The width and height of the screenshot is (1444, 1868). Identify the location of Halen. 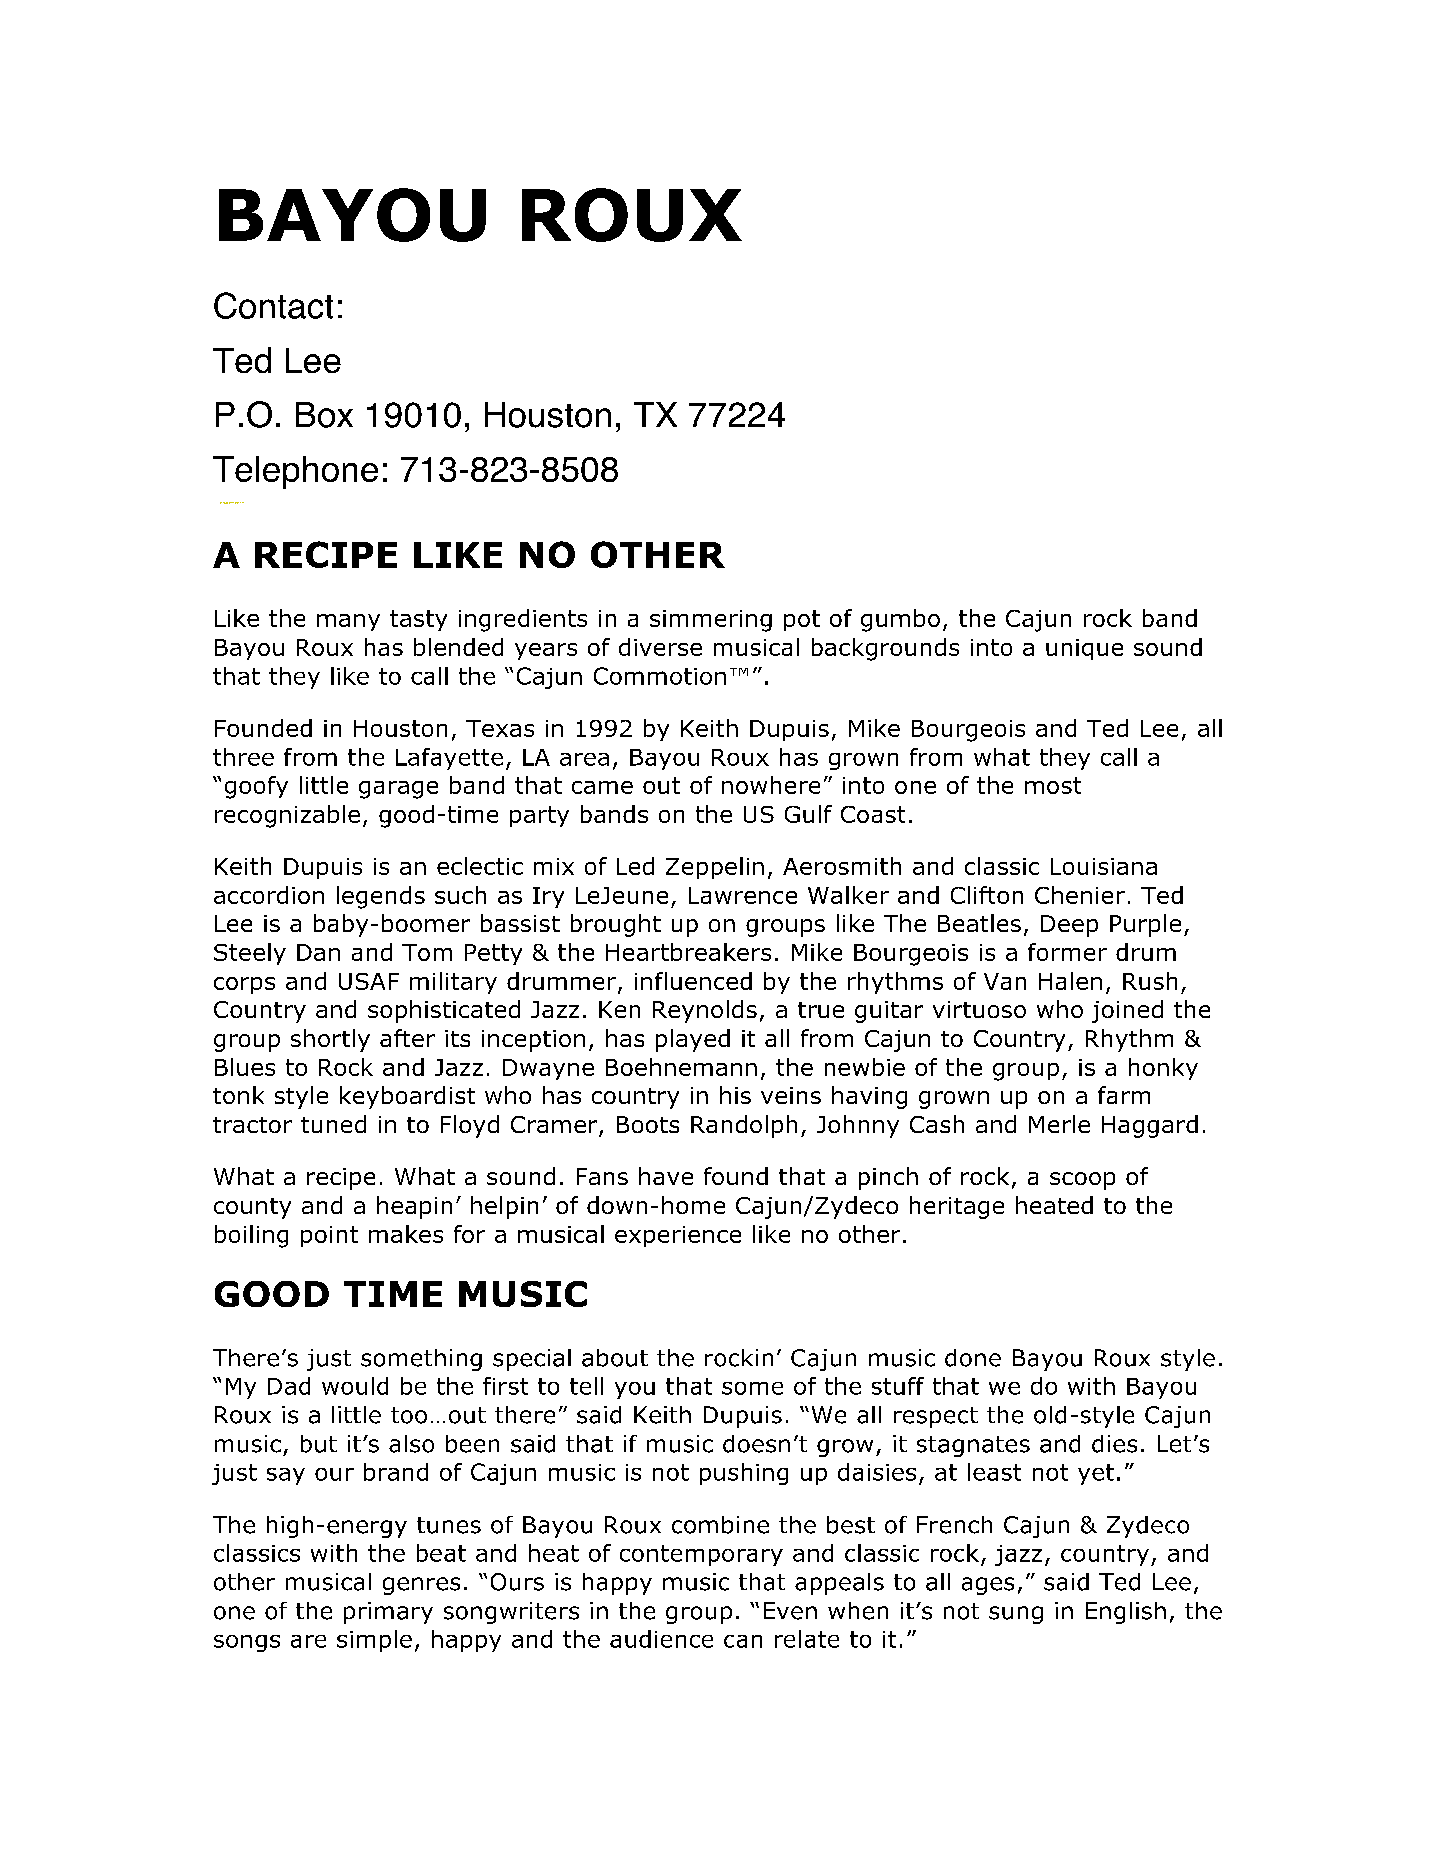
(1070, 981).
